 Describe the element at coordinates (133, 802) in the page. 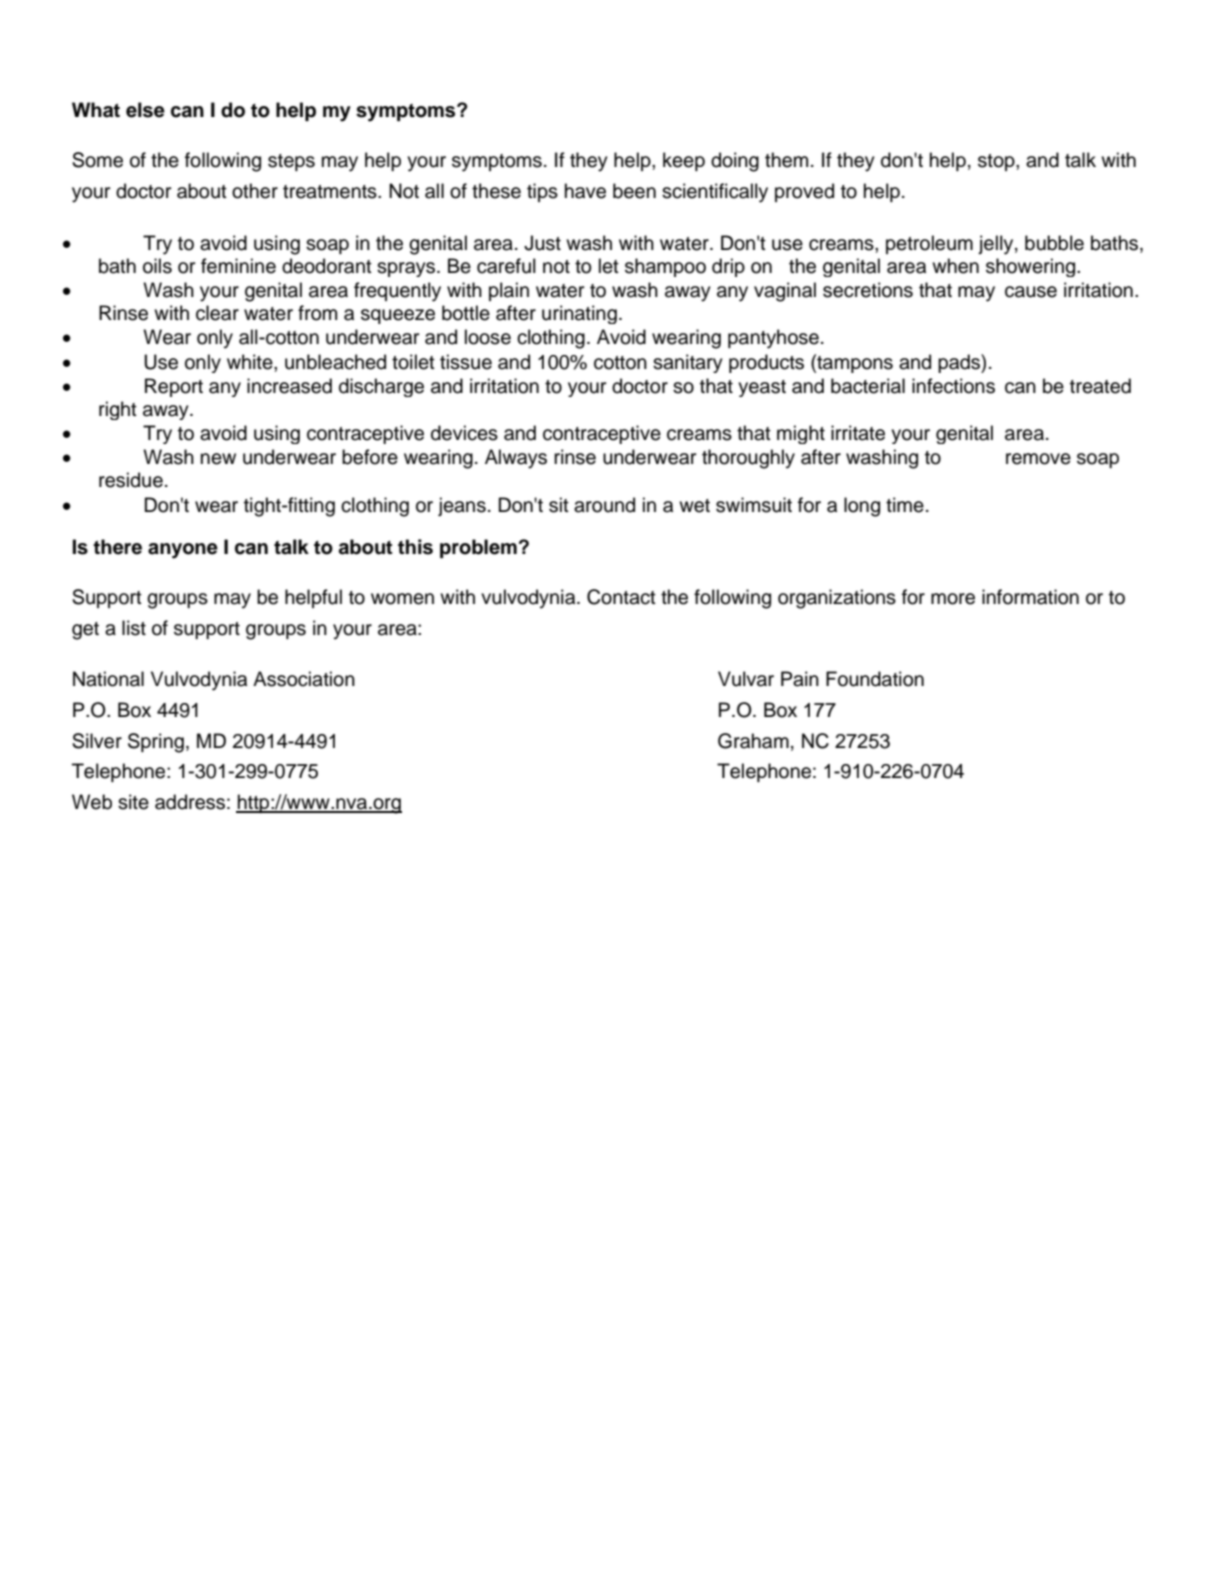

I see `site` at that location.
